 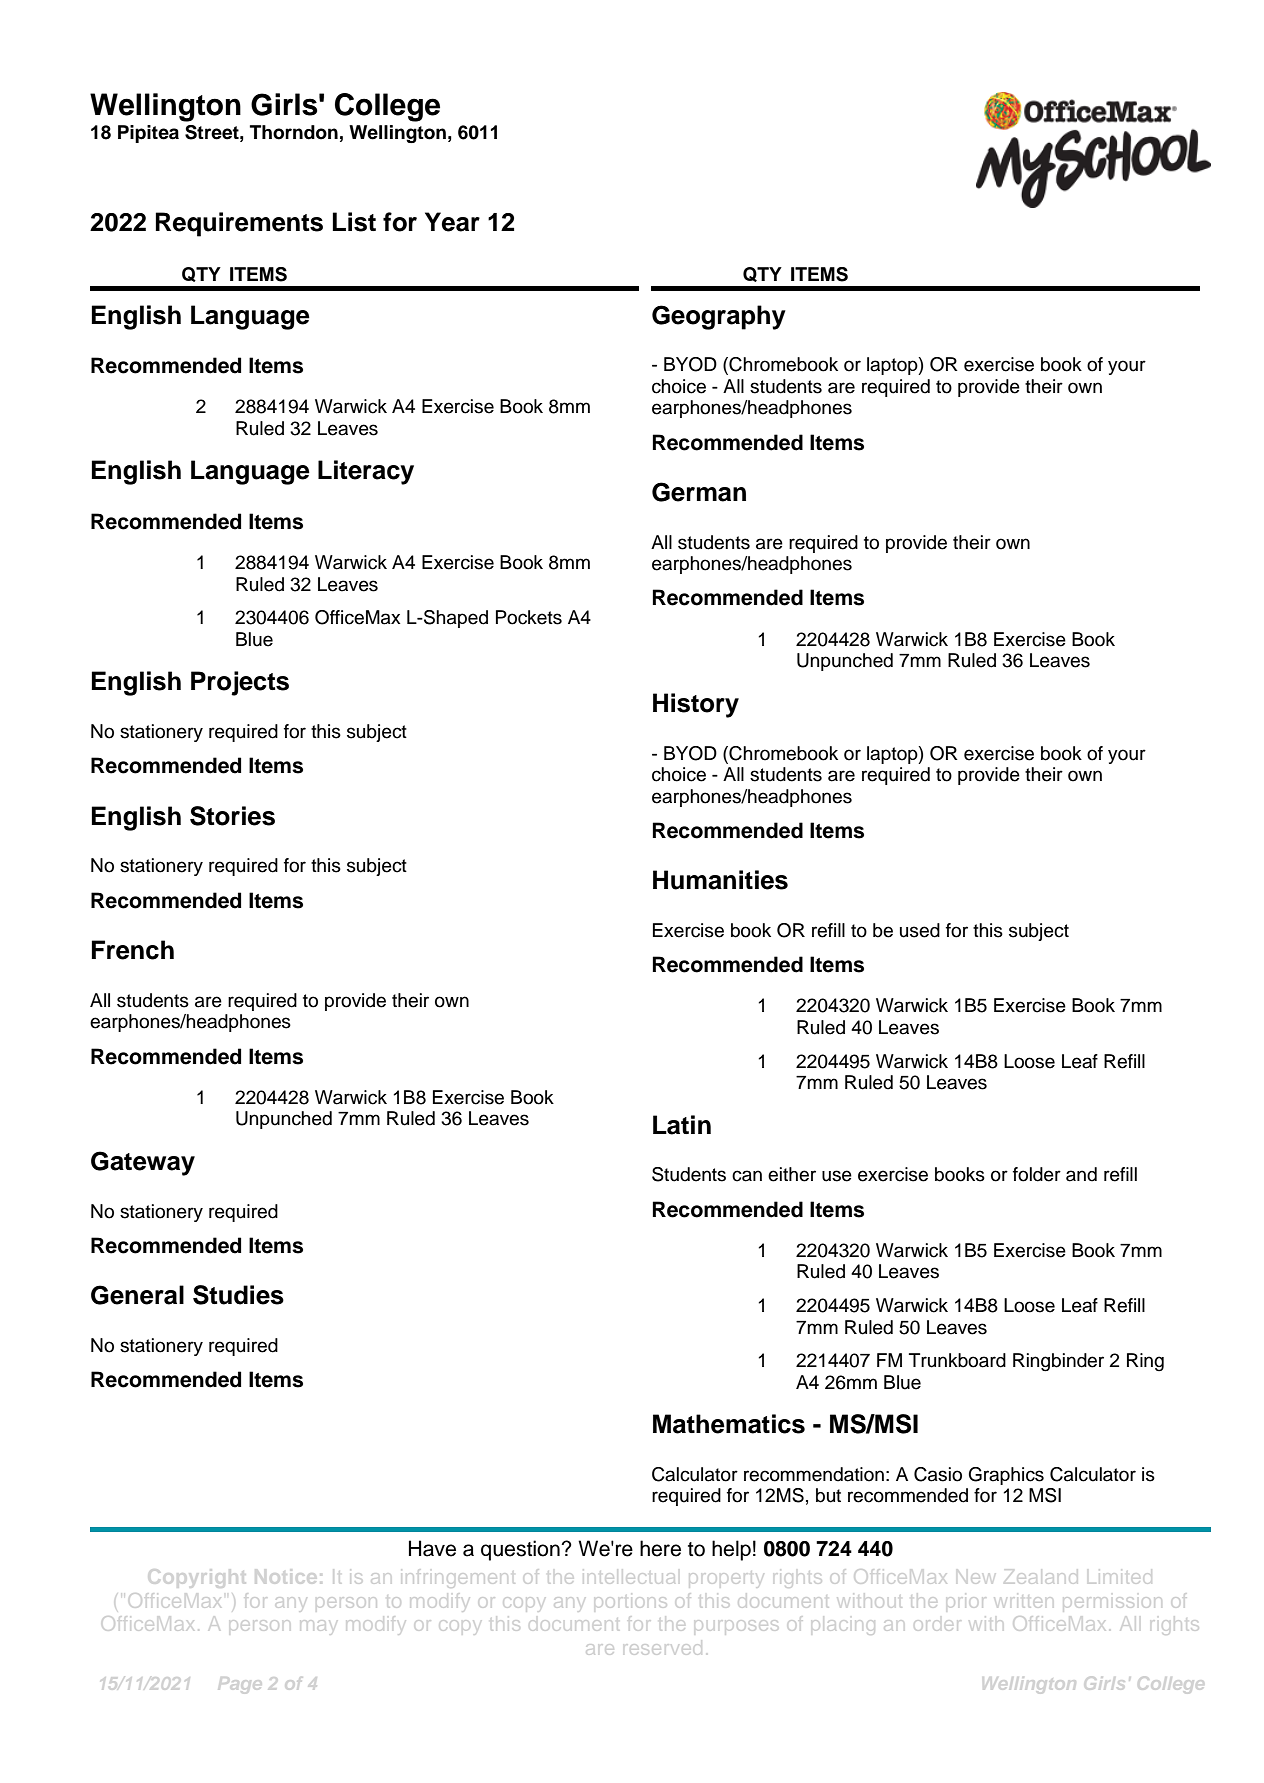 I want to click on Stories, so click(x=232, y=816).
